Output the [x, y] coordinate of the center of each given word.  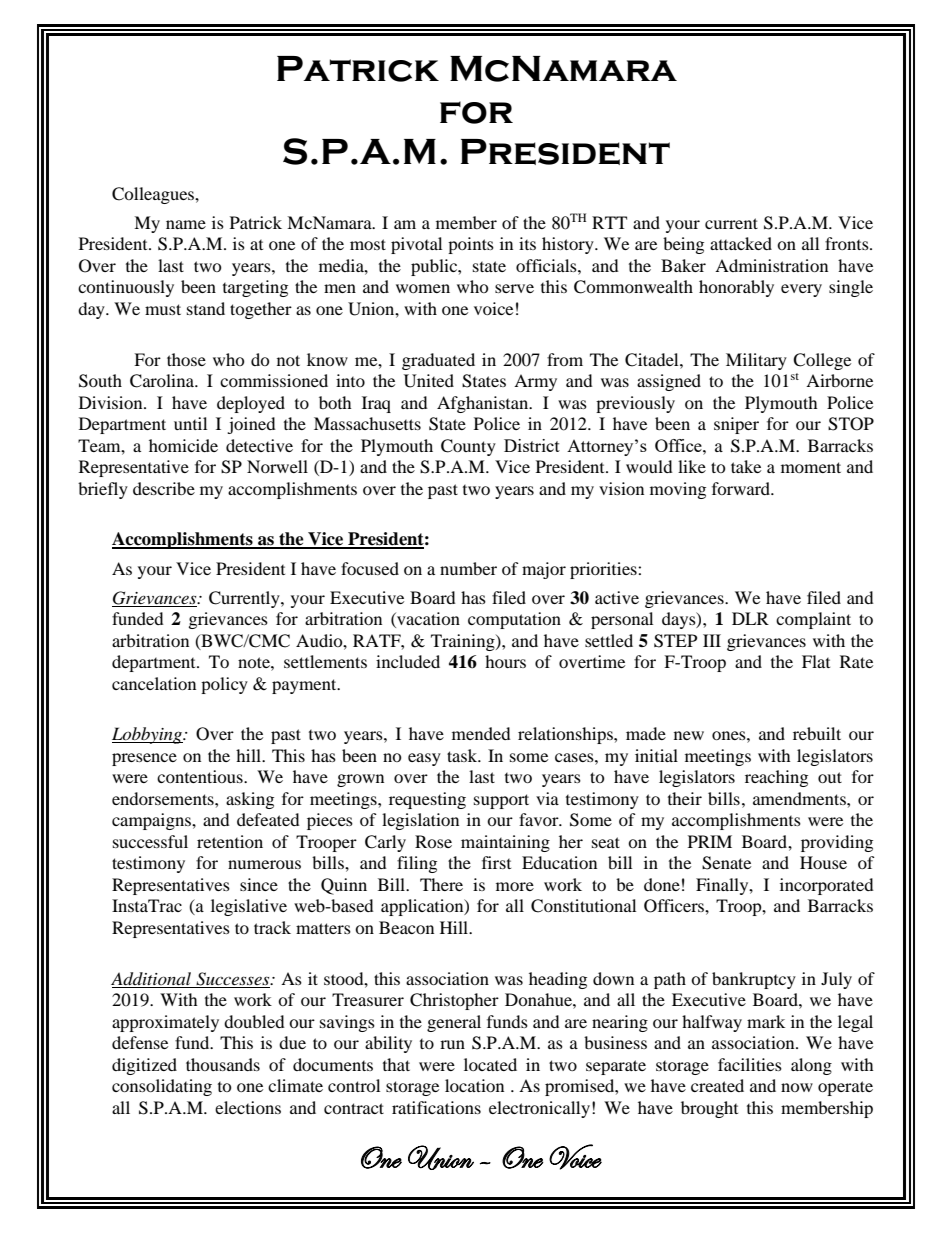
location [474, 1085]
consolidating [162, 1087]
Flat [816, 661]
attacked [741, 243]
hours [505, 661]
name [186, 224]
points [471, 245]
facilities [750, 1064]
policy [224, 685]
